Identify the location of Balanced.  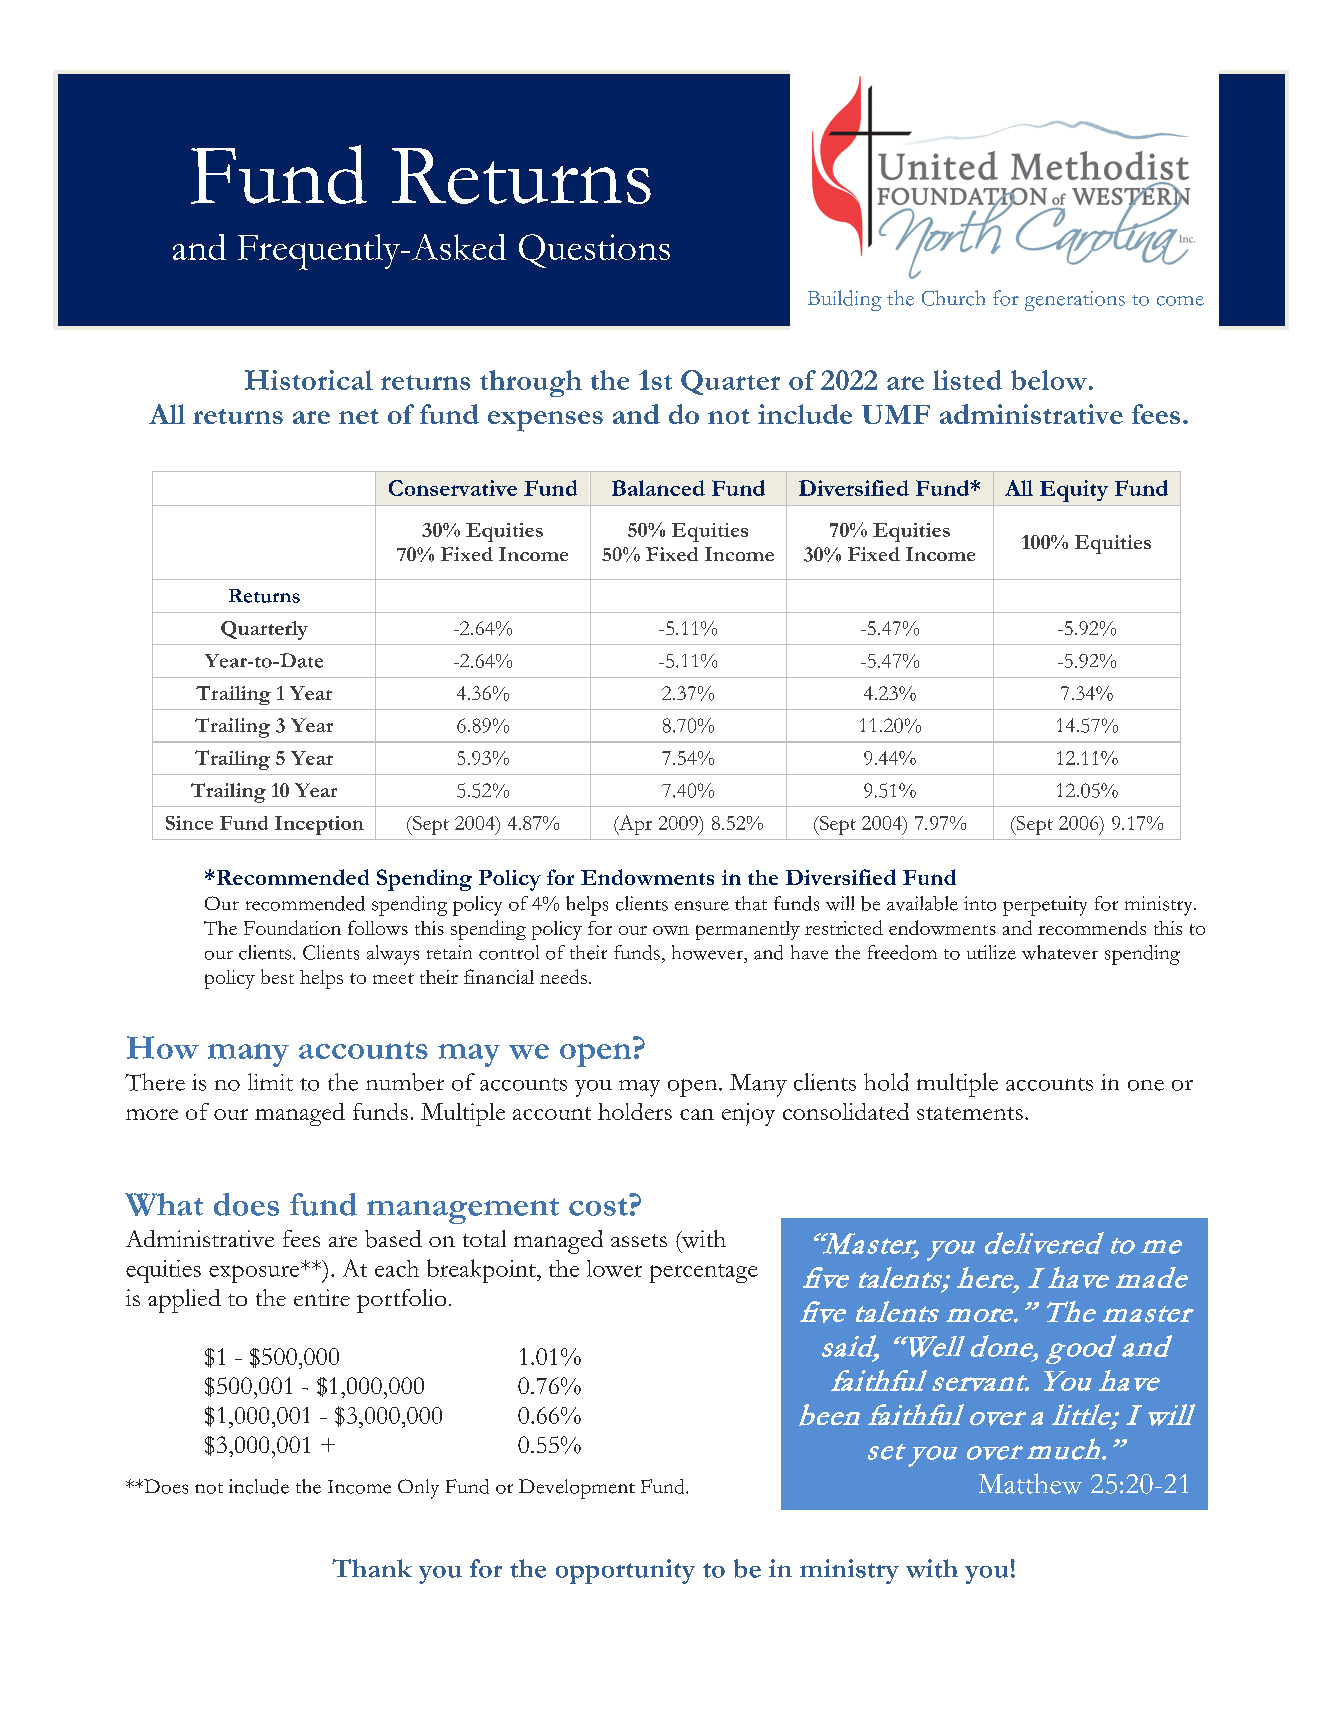
(658, 488).
